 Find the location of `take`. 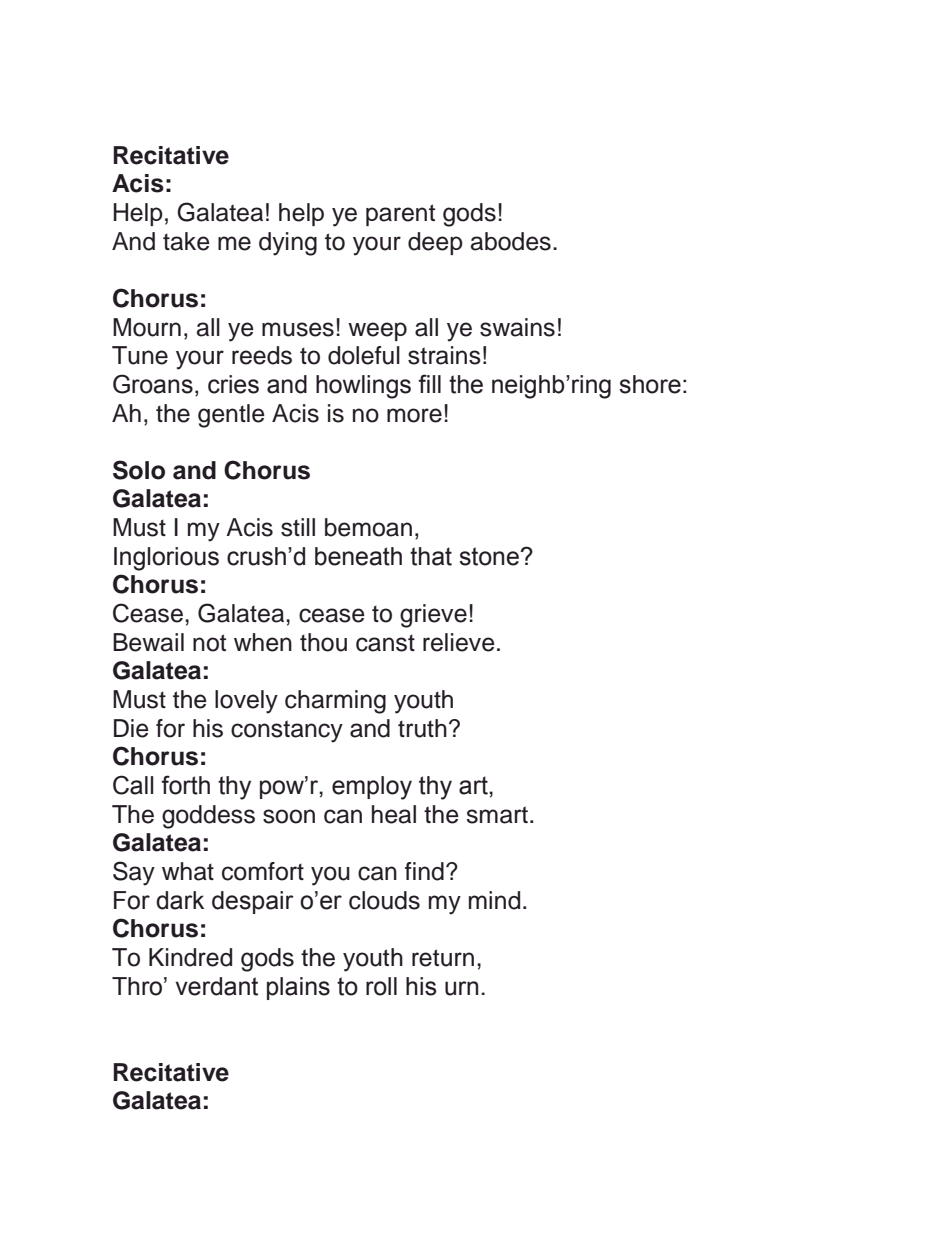

take is located at coordinates (186, 241).
